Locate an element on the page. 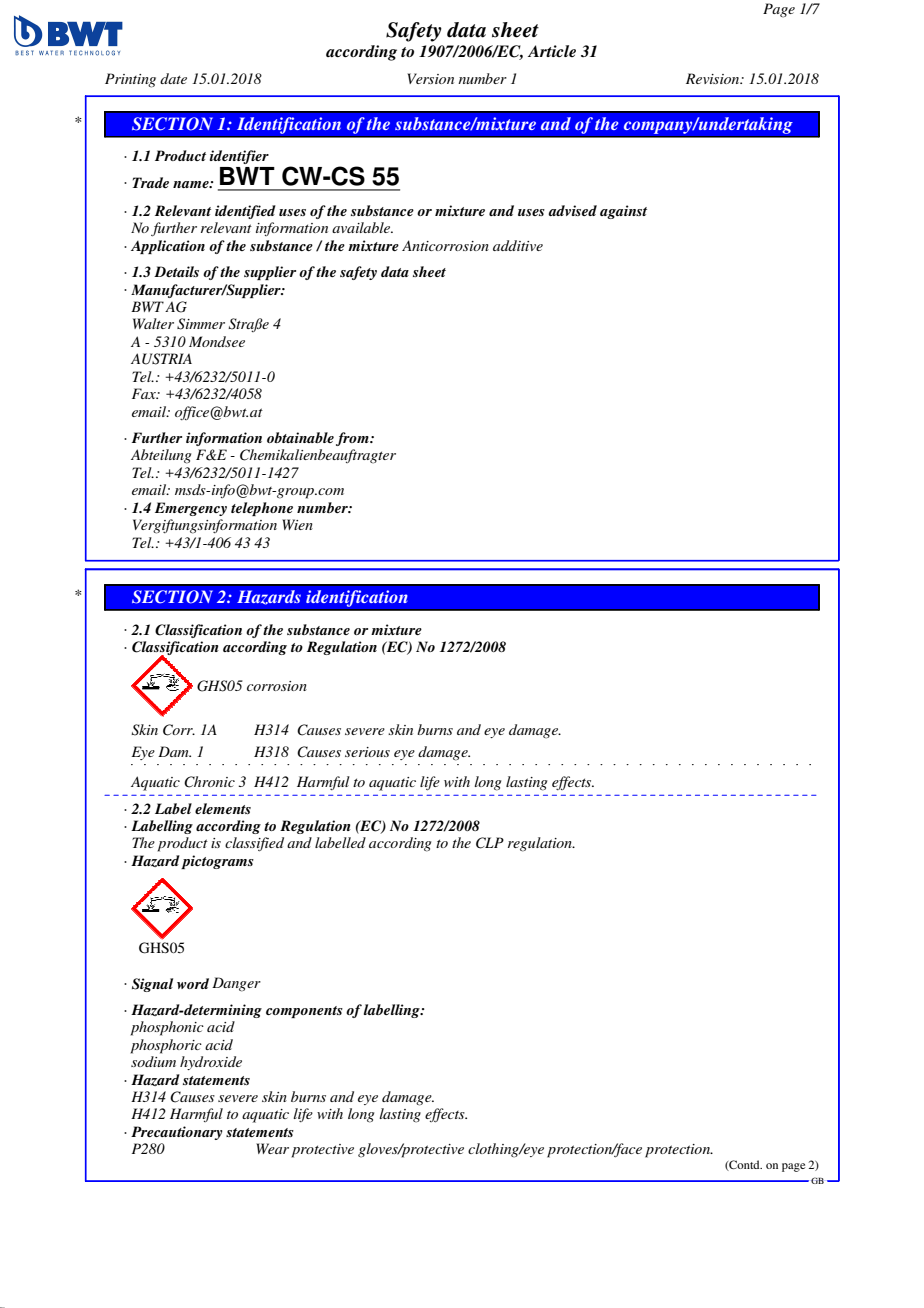 The width and height of the page is (924, 1308). from is located at coordinates (353, 439).
